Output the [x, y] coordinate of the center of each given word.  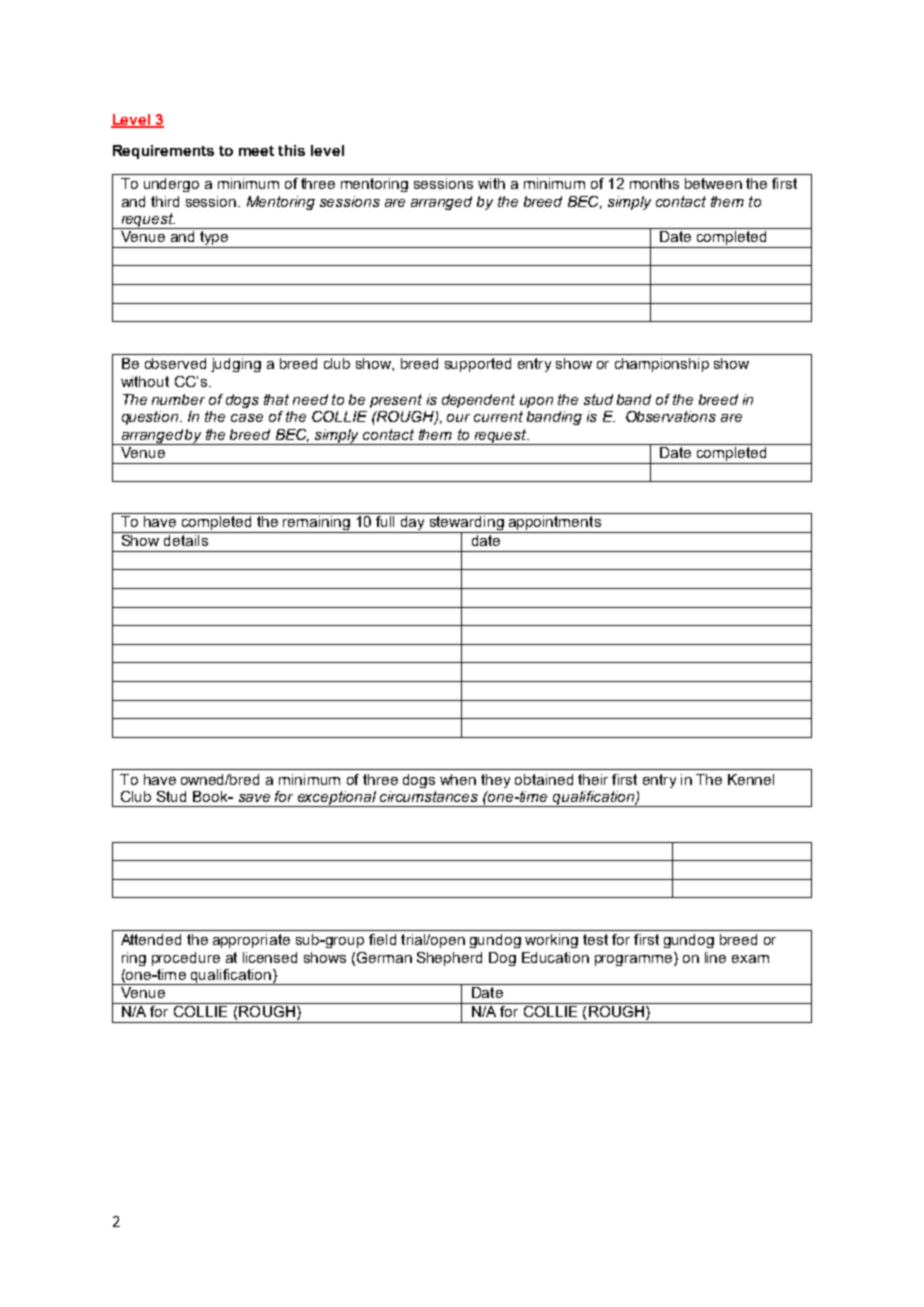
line [715, 957]
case [247, 418]
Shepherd [449, 959]
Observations [671, 416]
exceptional [336, 799]
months [654, 183]
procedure [186, 959]
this [291, 150]
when [458, 779]
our [458, 418]
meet [256, 151]
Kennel [751, 779]
